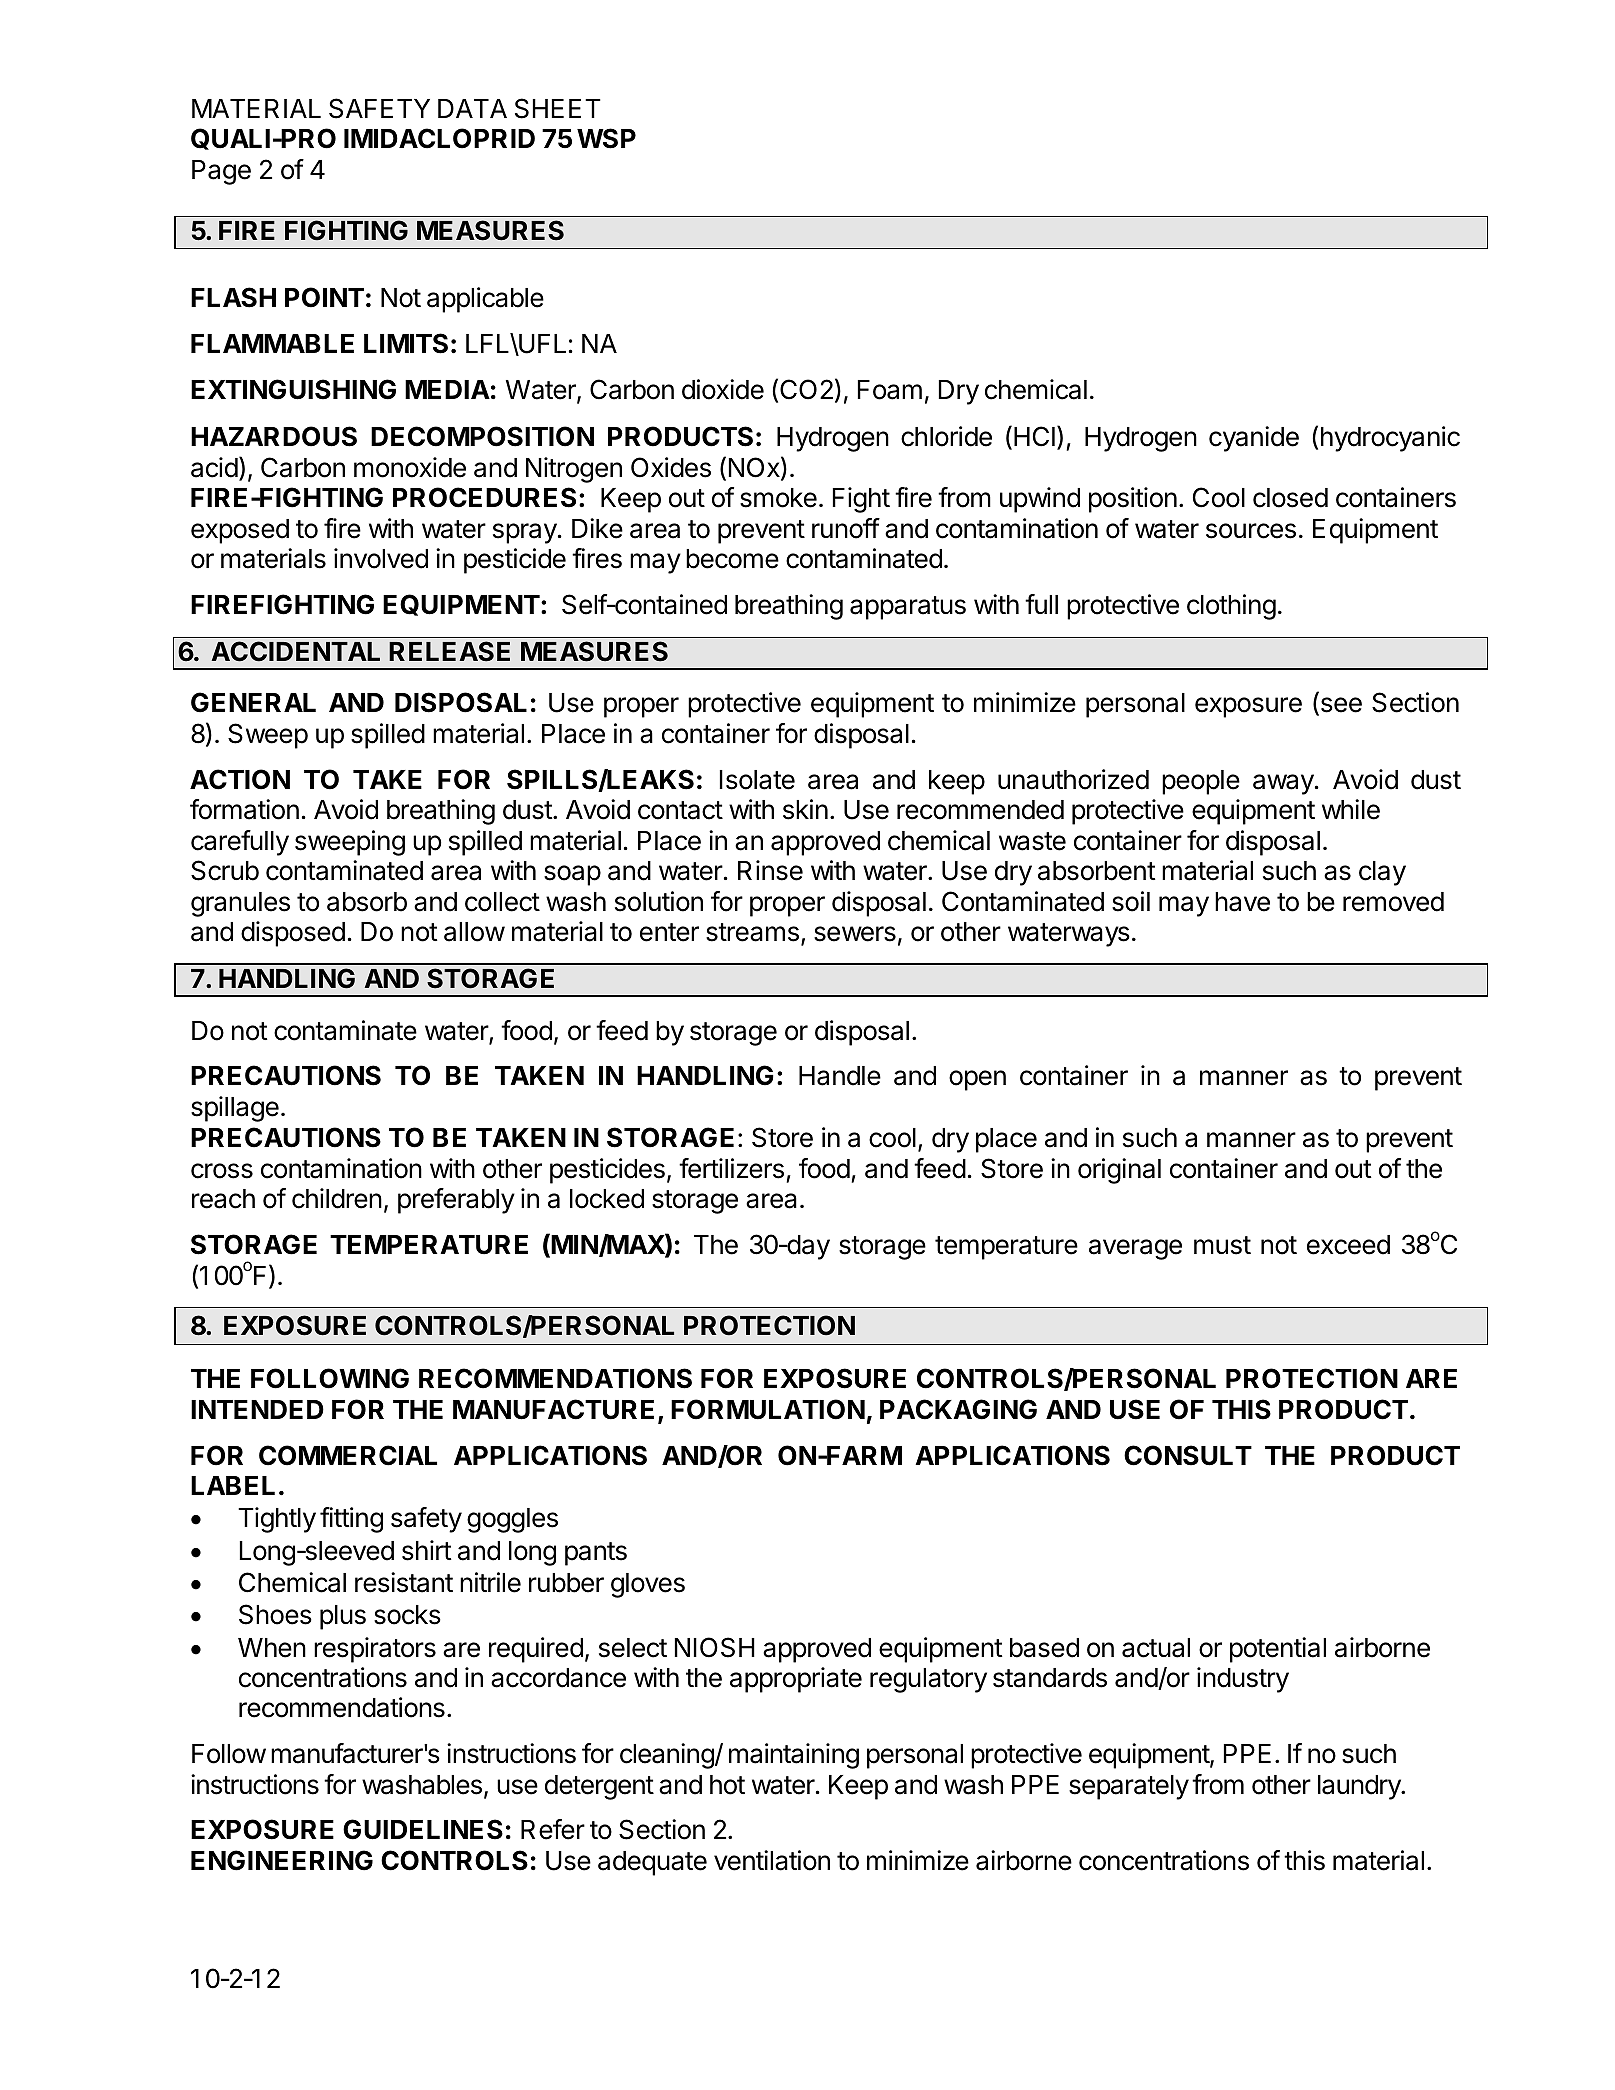 The width and height of the screenshot is (1615, 2090). Describe the element at coordinates (772, 1860) in the screenshot. I see `ventilation` at that location.
